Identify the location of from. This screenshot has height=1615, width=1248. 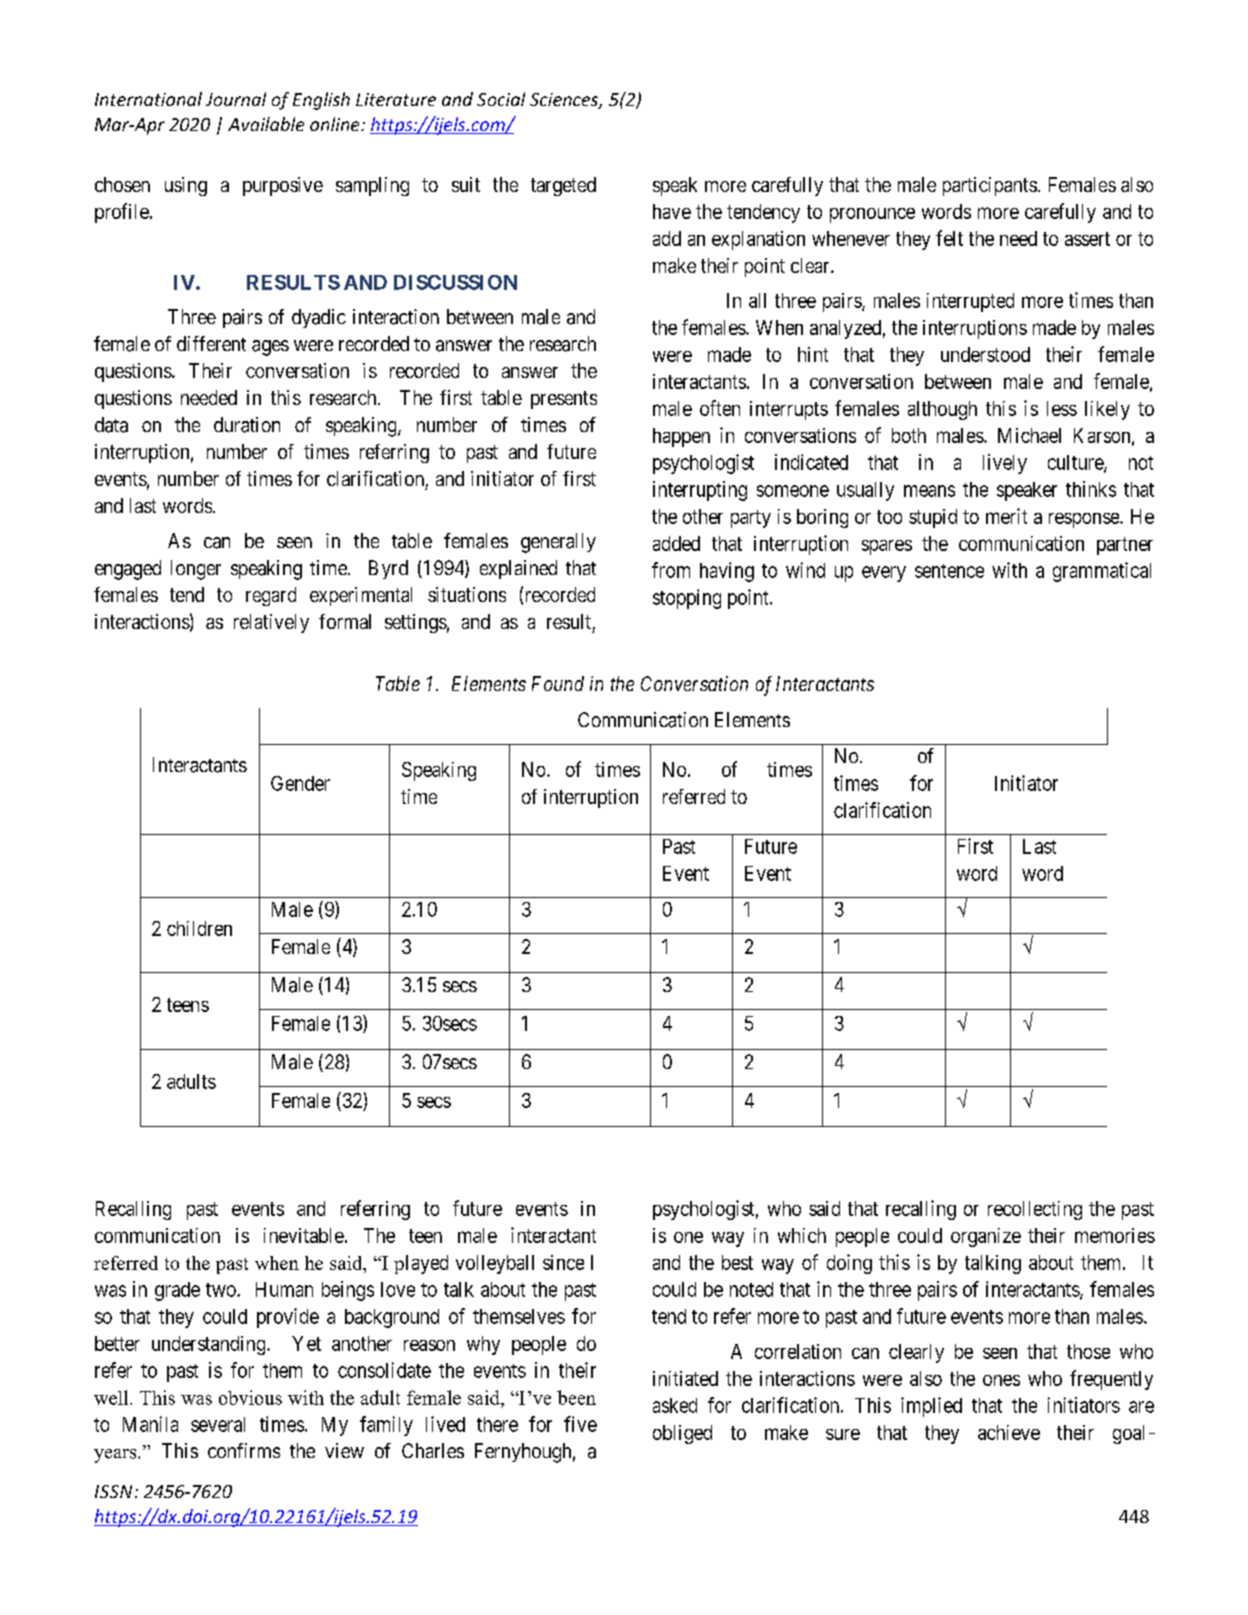
(671, 570).
